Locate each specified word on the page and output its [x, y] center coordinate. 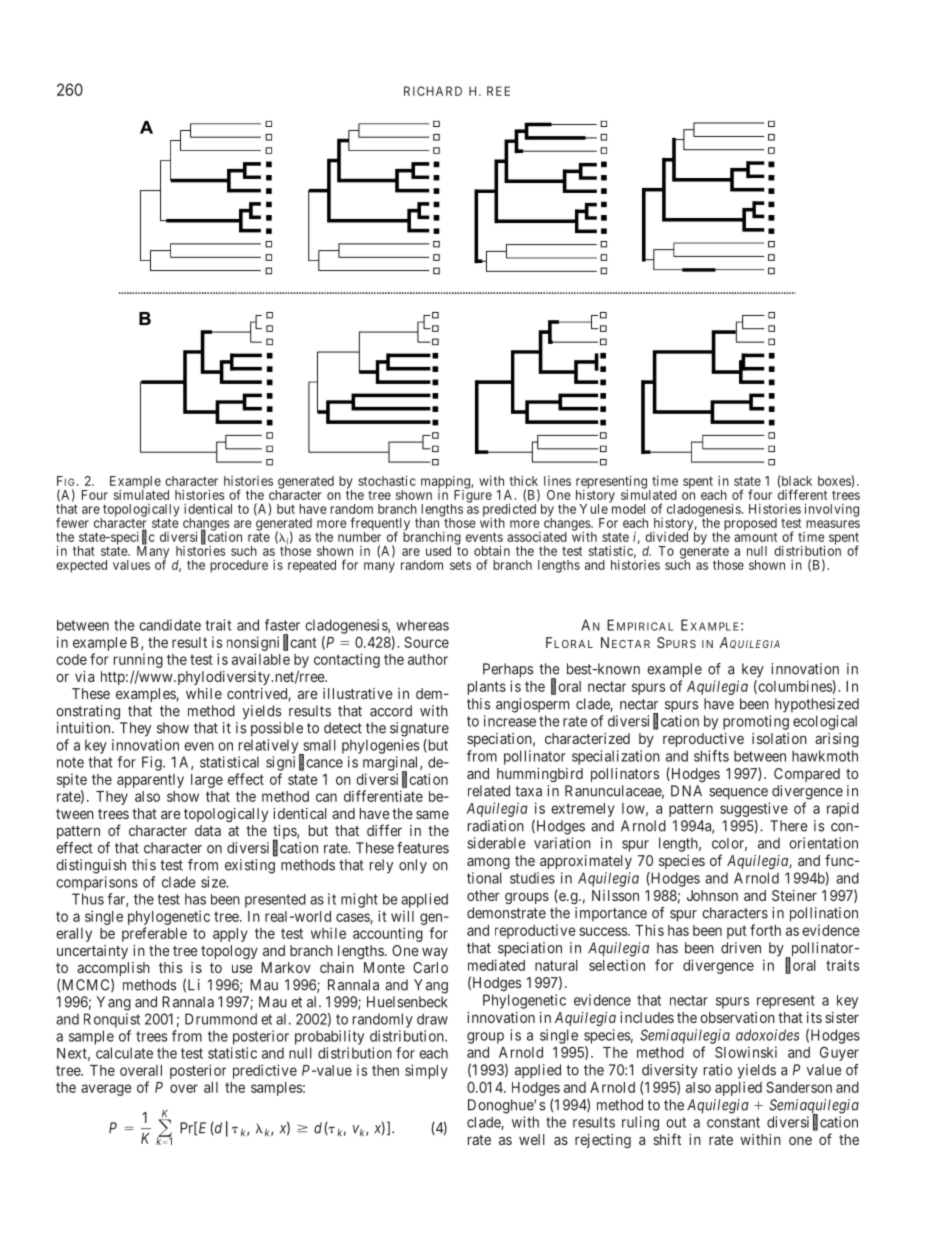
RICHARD [433, 91]
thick [524, 481]
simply [426, 1071]
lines [557, 481]
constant [733, 1122]
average [106, 1090]
